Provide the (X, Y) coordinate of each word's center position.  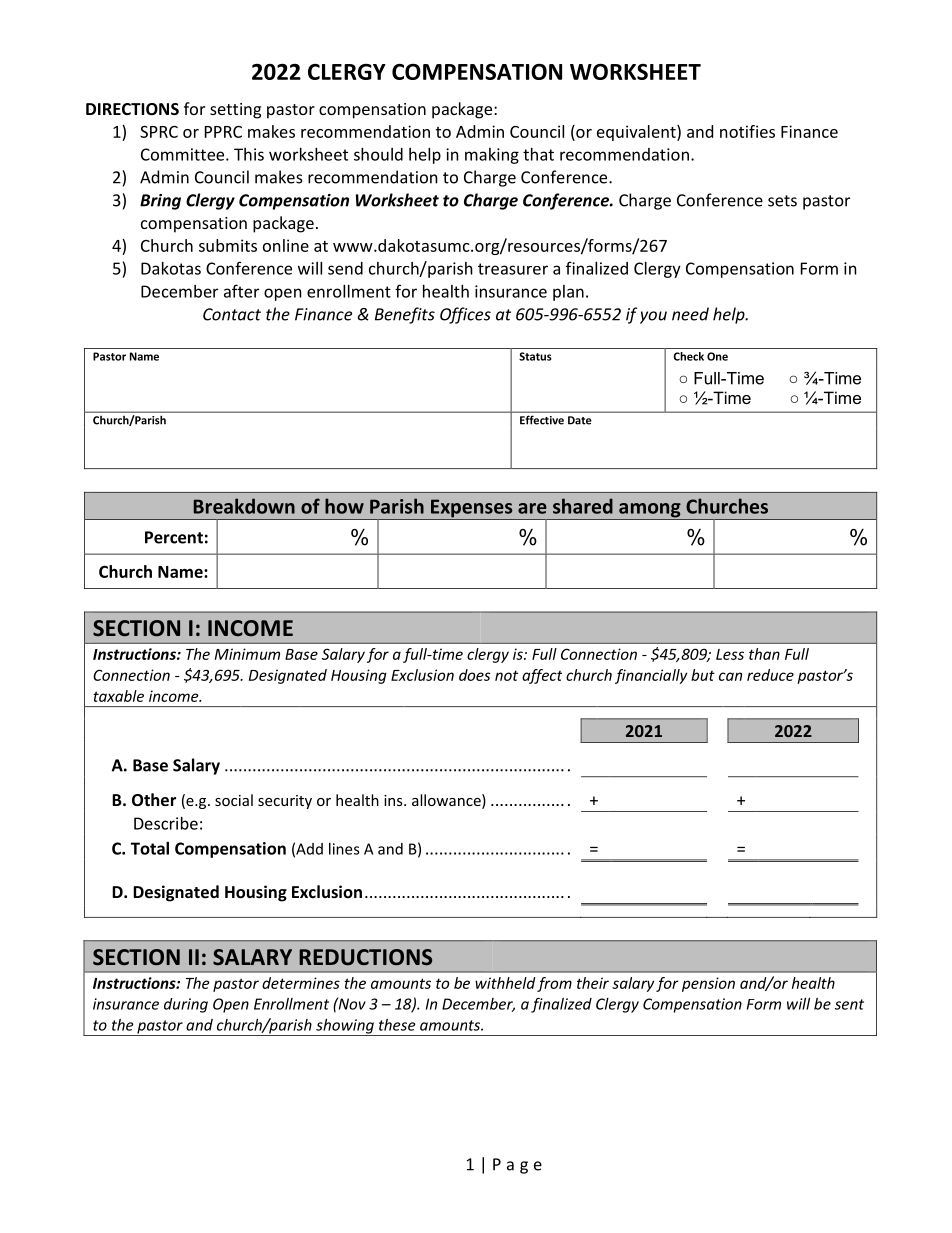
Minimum (247, 654)
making (492, 156)
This (249, 154)
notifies (747, 131)
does (475, 675)
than (764, 654)
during (186, 1005)
